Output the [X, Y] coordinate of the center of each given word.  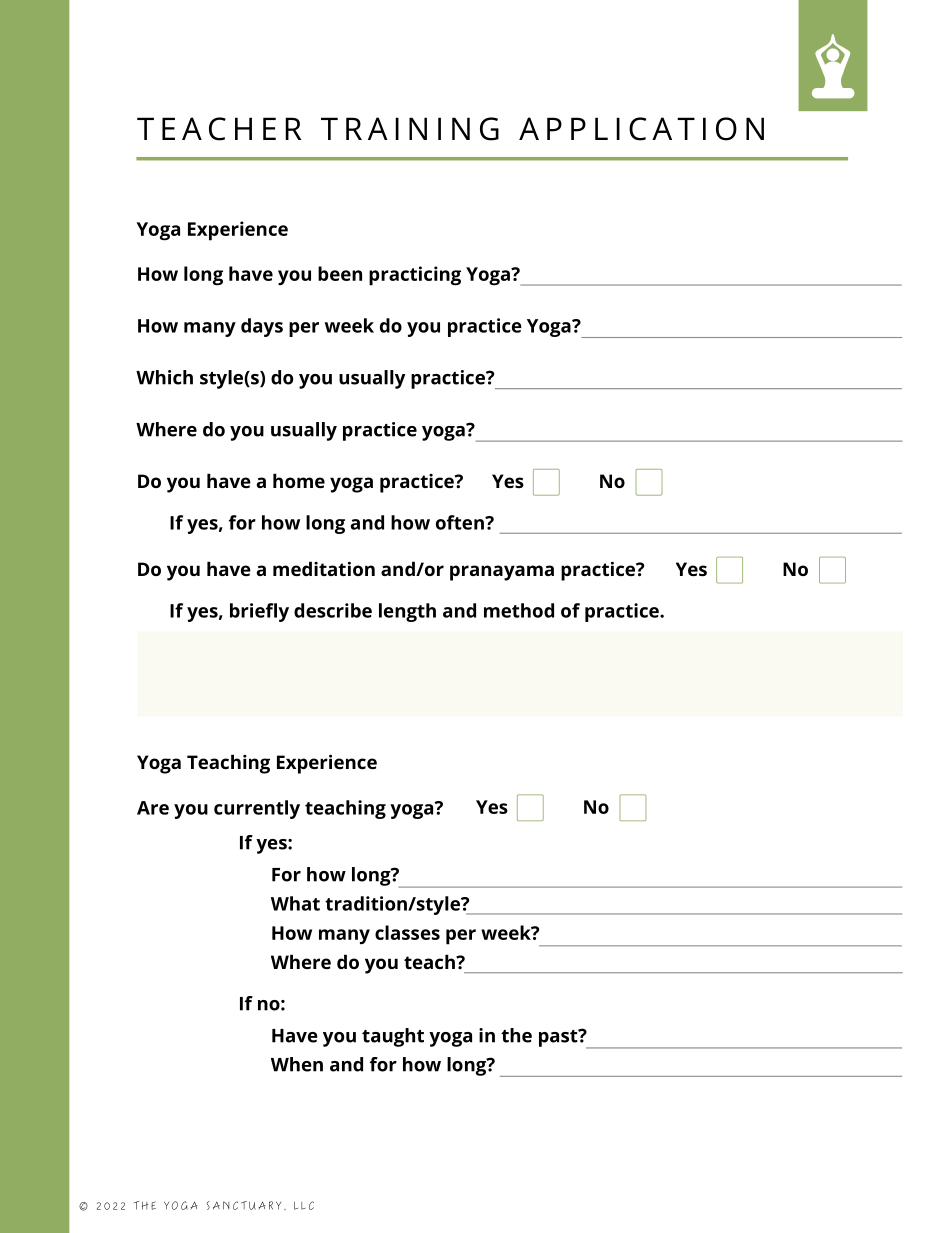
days [262, 327]
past [559, 1038]
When [297, 1064]
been [340, 273]
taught [393, 1037]
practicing [415, 276]
